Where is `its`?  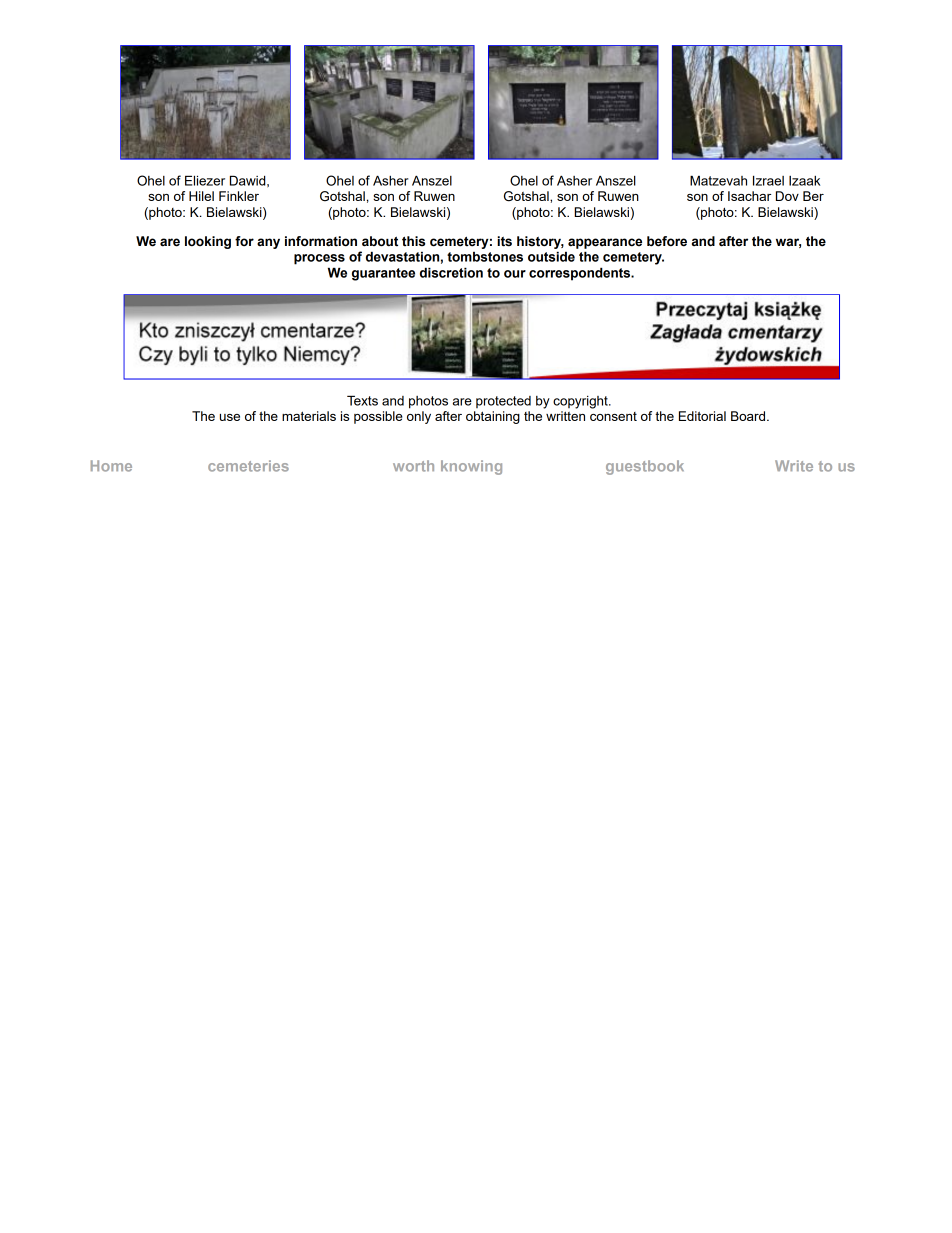
its is located at coordinates (504, 241).
